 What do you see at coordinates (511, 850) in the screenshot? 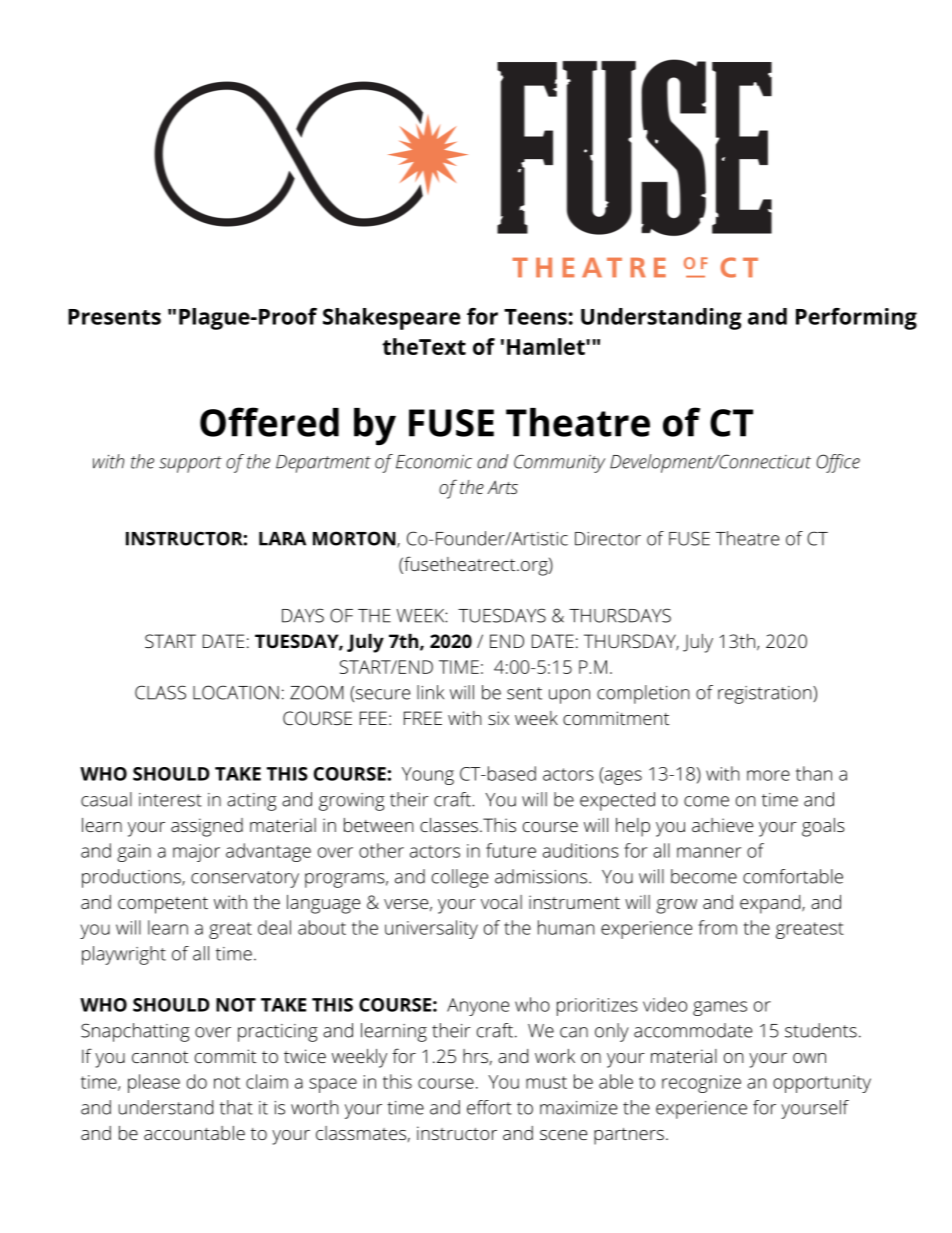
I see `future` at bounding box center [511, 850].
